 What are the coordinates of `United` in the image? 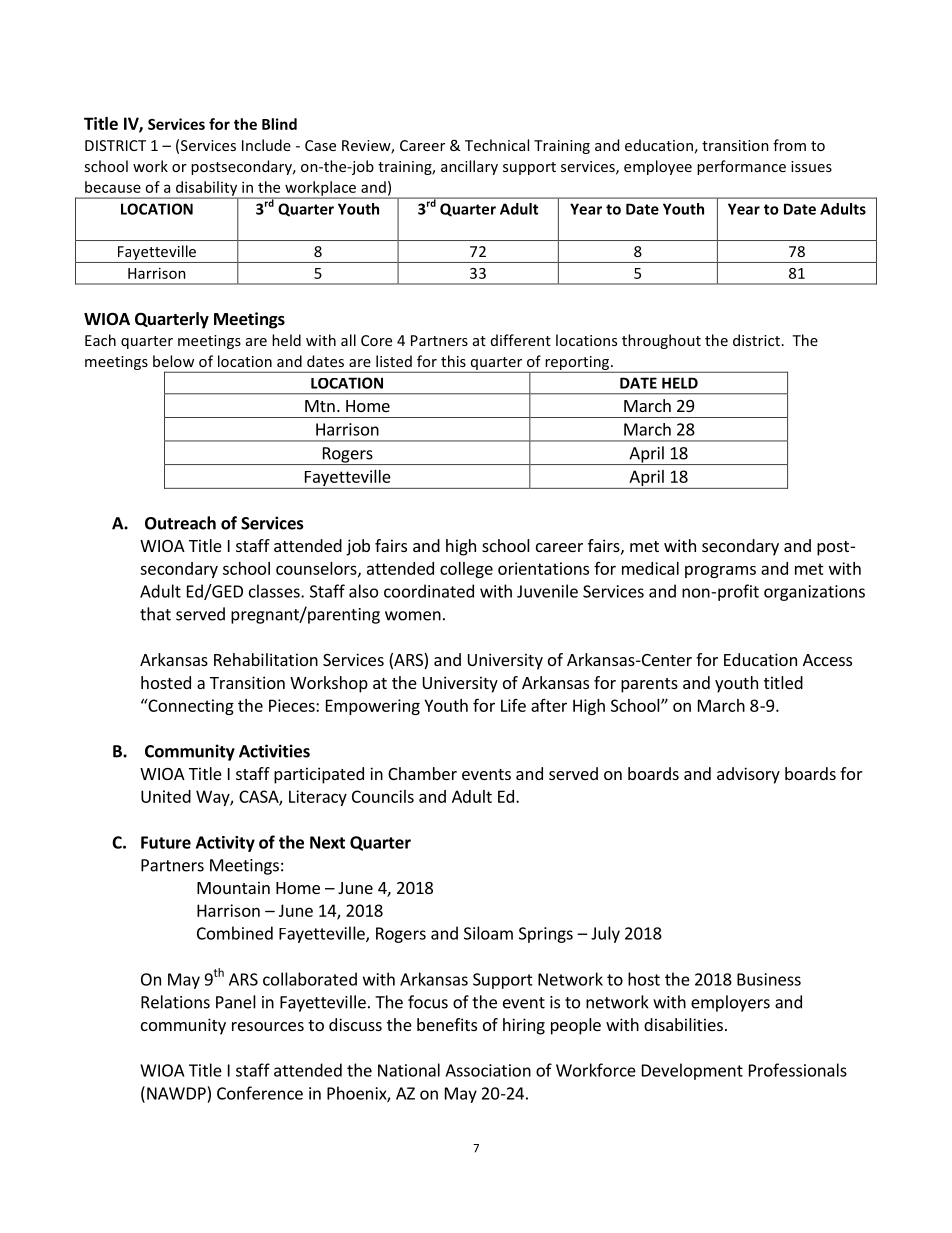 It's located at (166, 796).
